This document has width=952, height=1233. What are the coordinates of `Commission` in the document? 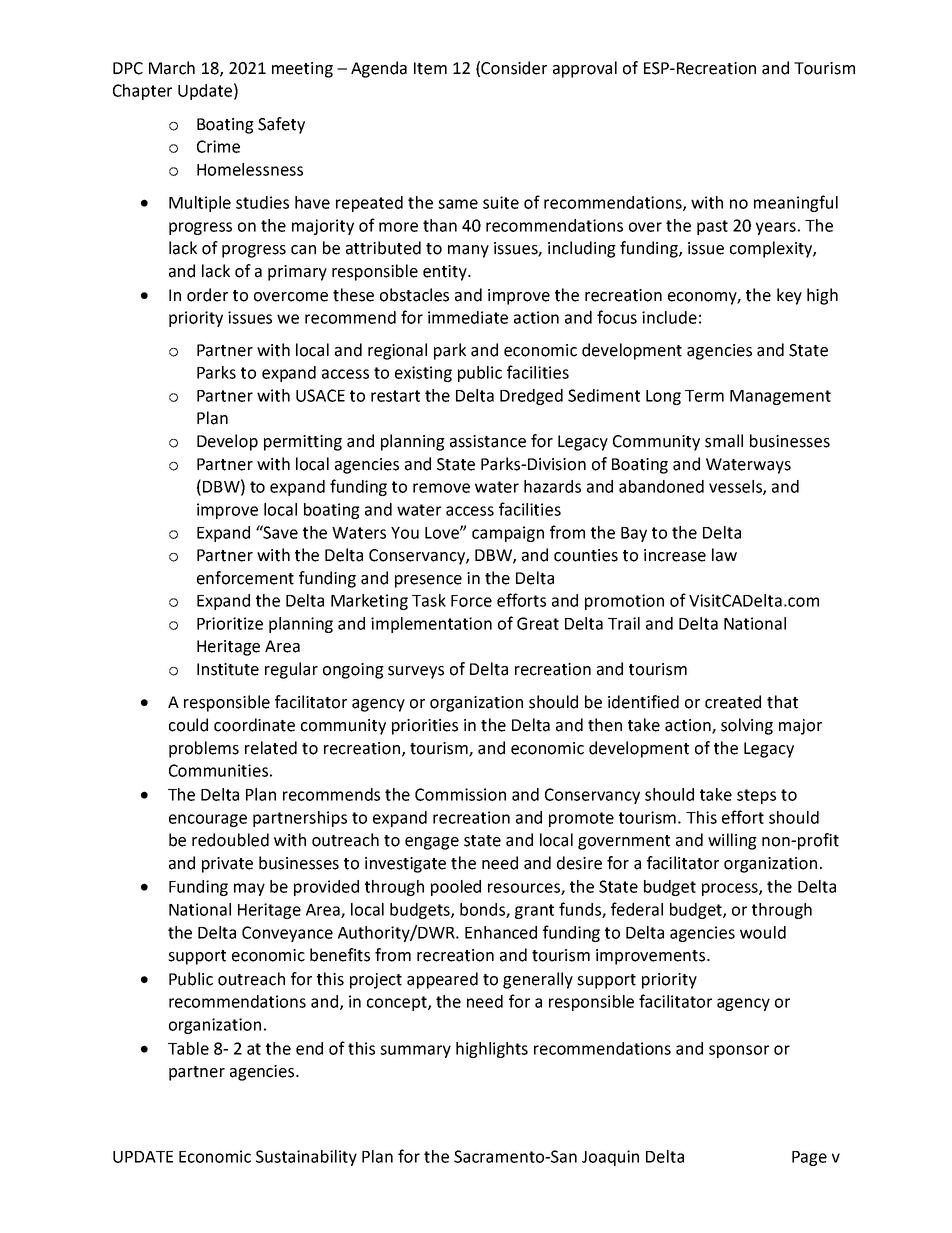 It's located at (460, 794).
